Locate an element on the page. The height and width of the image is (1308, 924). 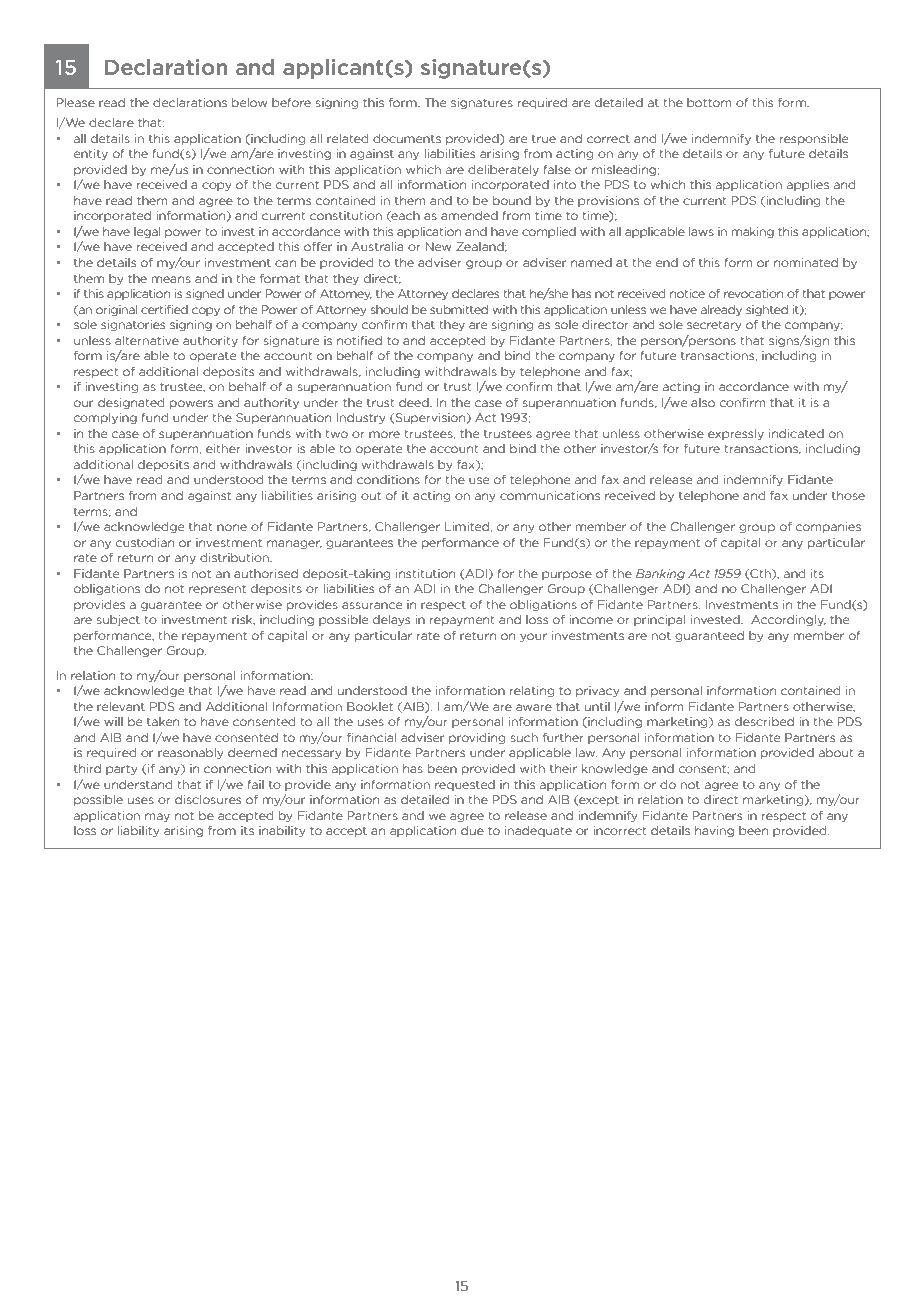
having is located at coordinates (714, 831).
